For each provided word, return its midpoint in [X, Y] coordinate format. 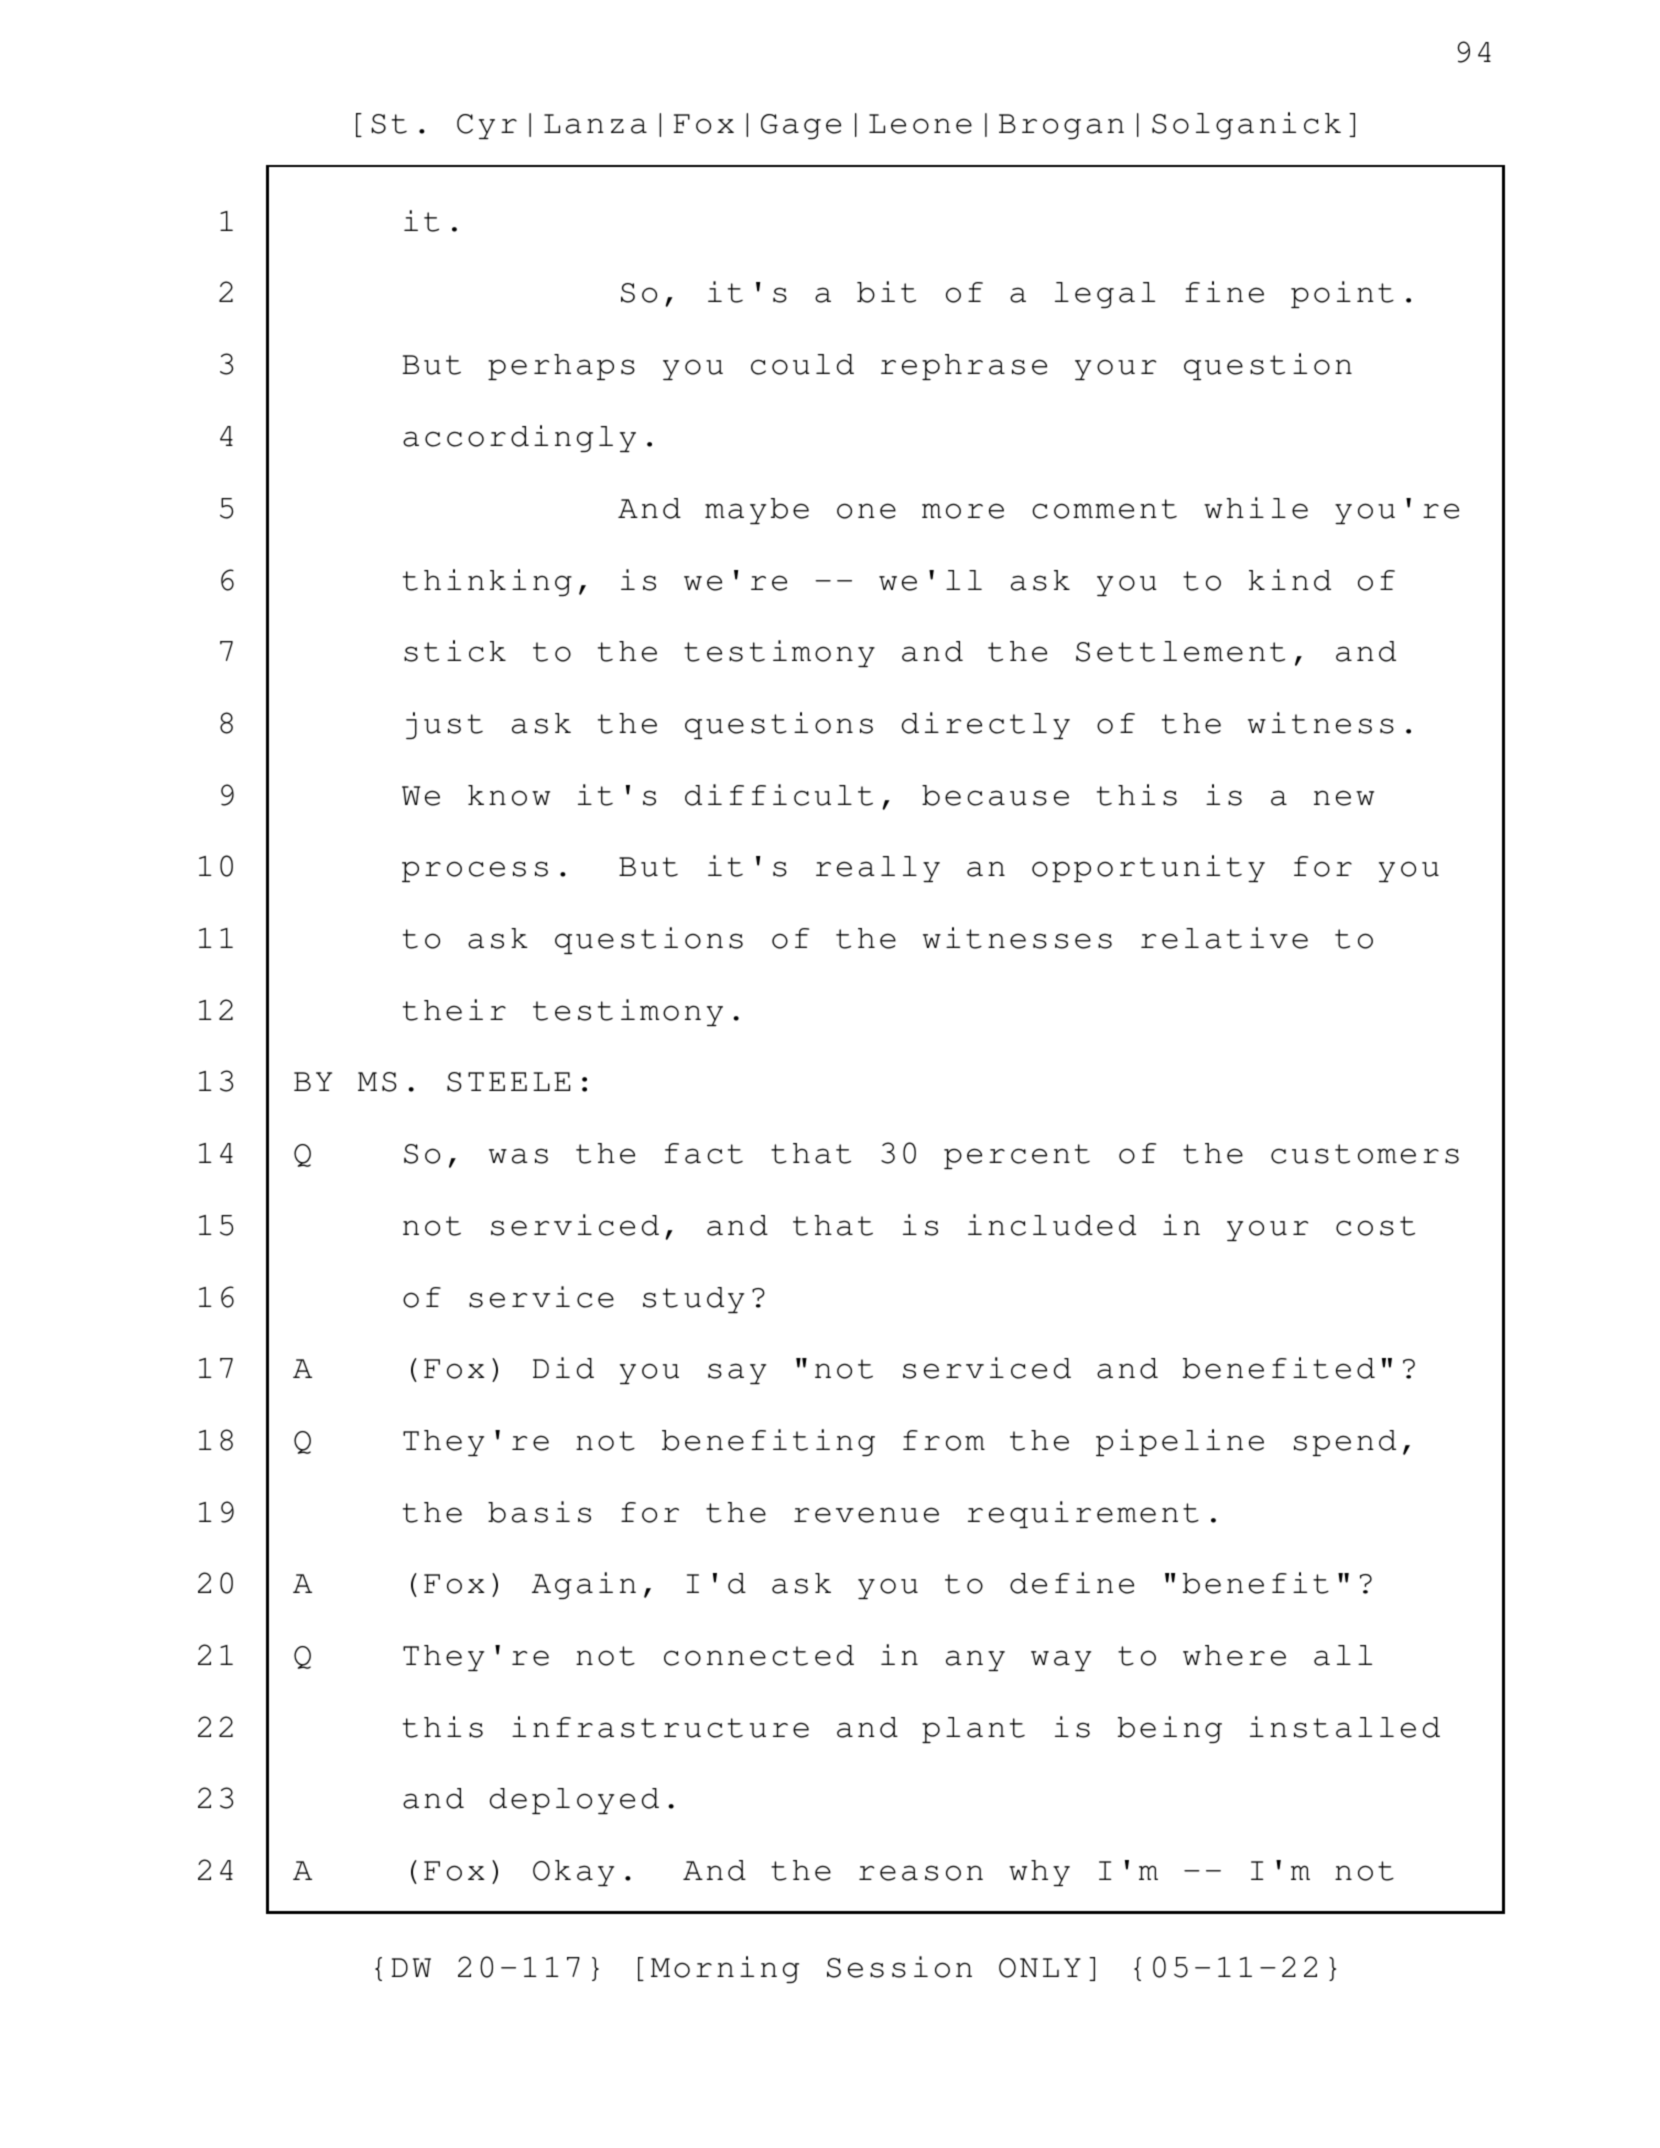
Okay [573, 1873]
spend [1345, 1443]
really [878, 869]
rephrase [964, 367]
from [944, 1440]
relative [1224, 938]
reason [921, 1873]
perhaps [561, 367]
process [475, 871]
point [1342, 294]
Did [563, 1368]
